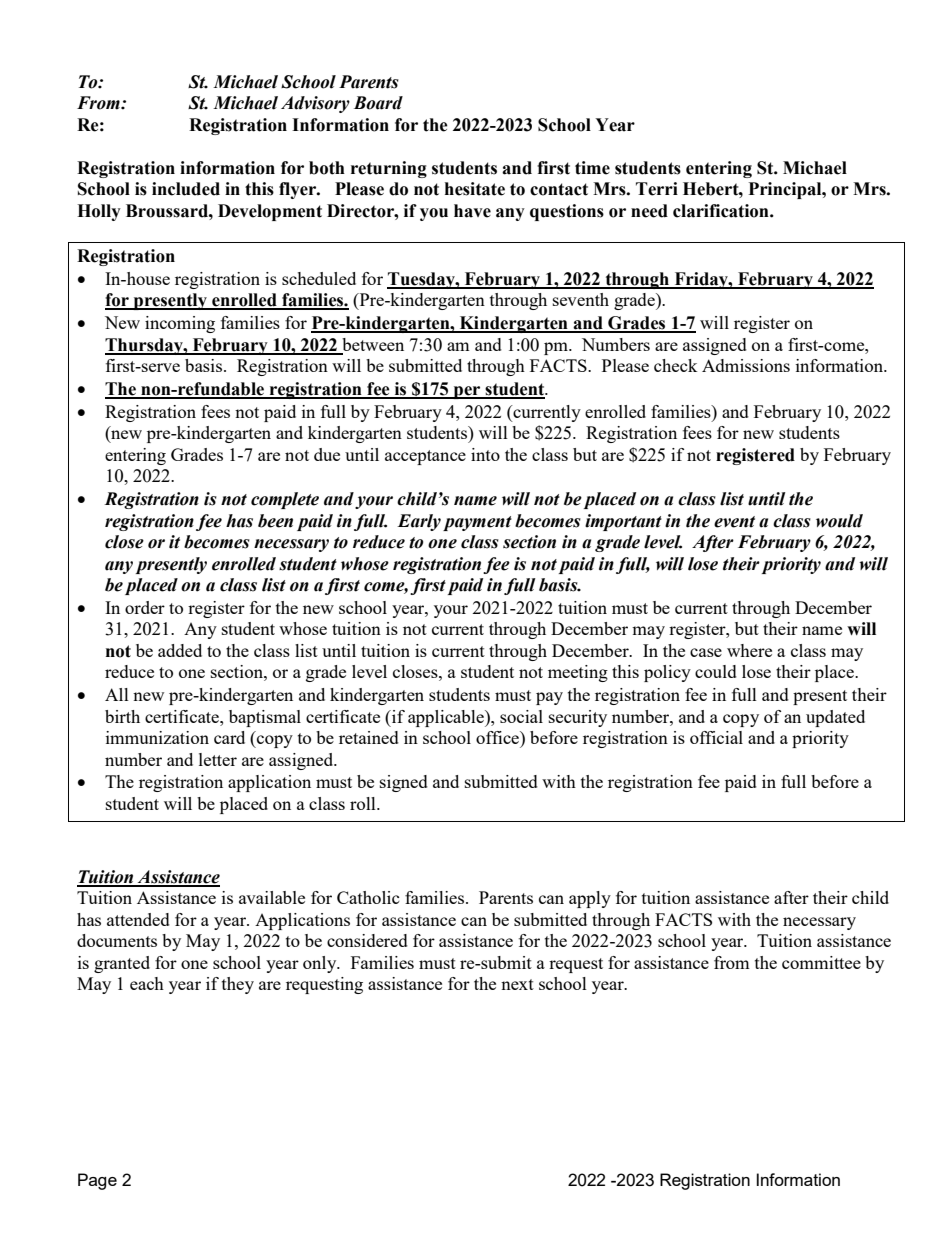 The height and width of the screenshot is (1233, 952). I want to click on committee, so click(821, 962).
